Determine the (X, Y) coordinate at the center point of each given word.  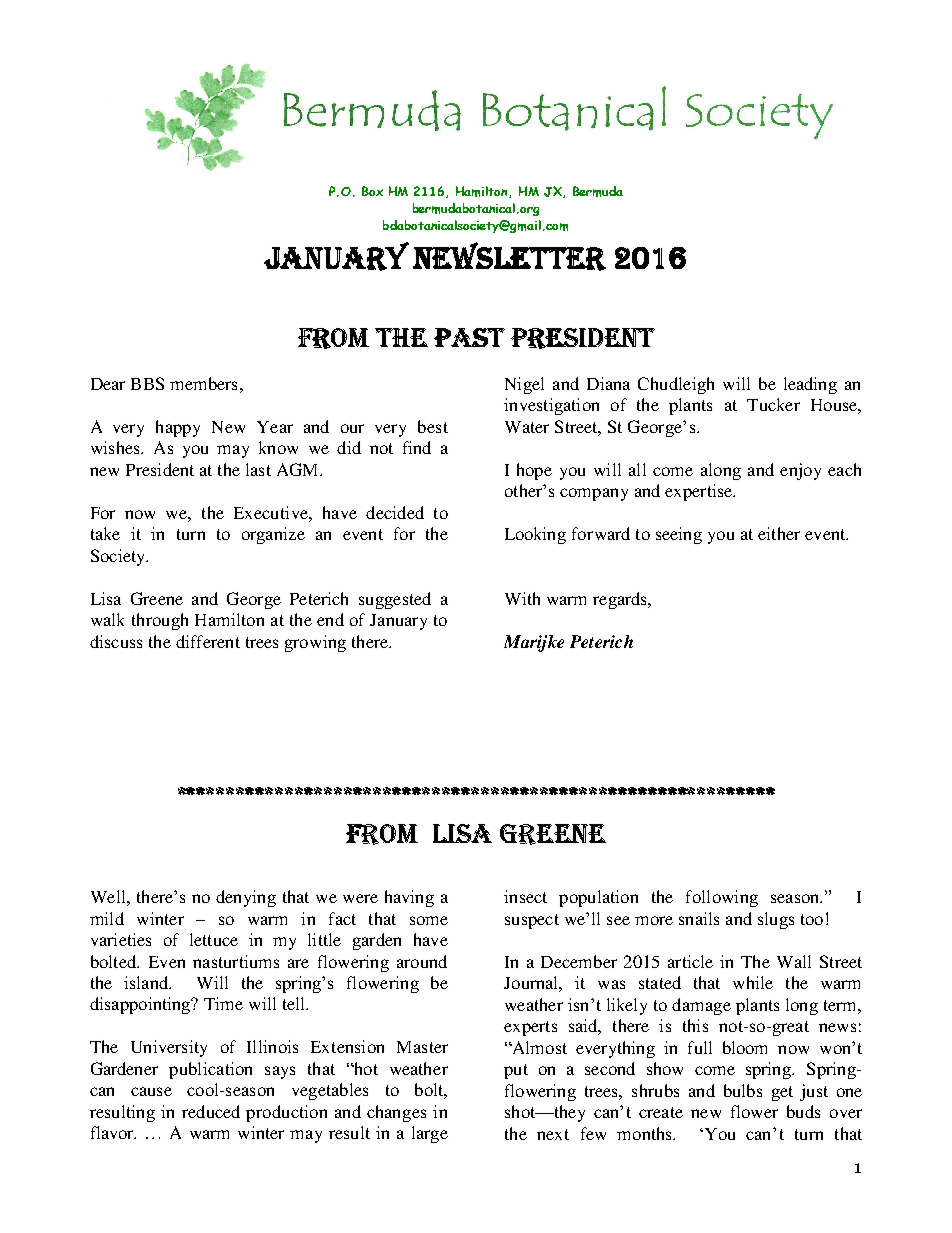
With (522, 598)
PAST (469, 337)
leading (810, 385)
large (430, 1134)
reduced (211, 1111)
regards (621, 600)
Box (372, 191)
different (208, 641)
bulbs (743, 1090)
